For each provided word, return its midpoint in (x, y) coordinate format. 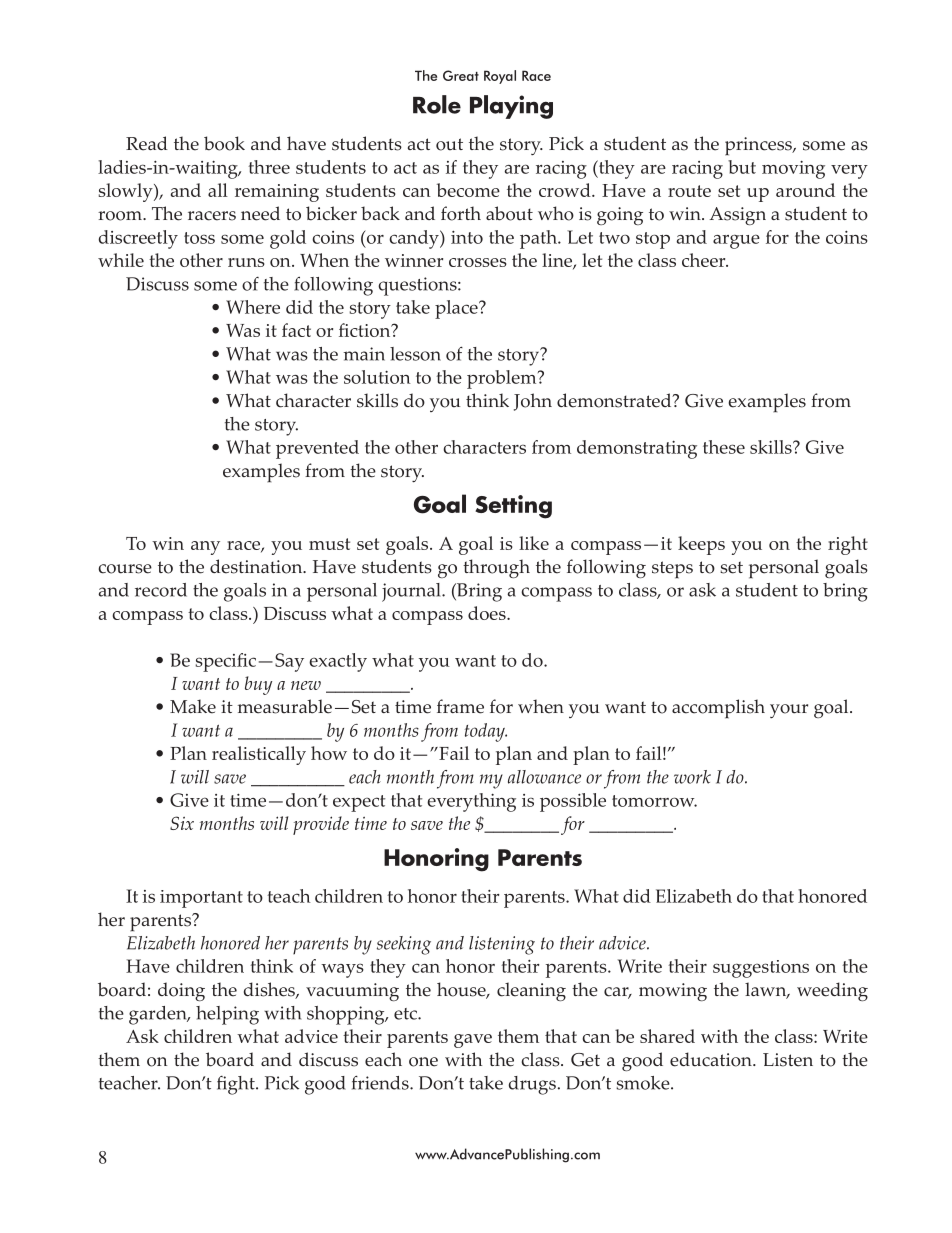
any (205, 548)
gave (473, 1041)
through (496, 568)
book (224, 143)
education (712, 1059)
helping (227, 1015)
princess (759, 146)
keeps (701, 545)
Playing (511, 107)
